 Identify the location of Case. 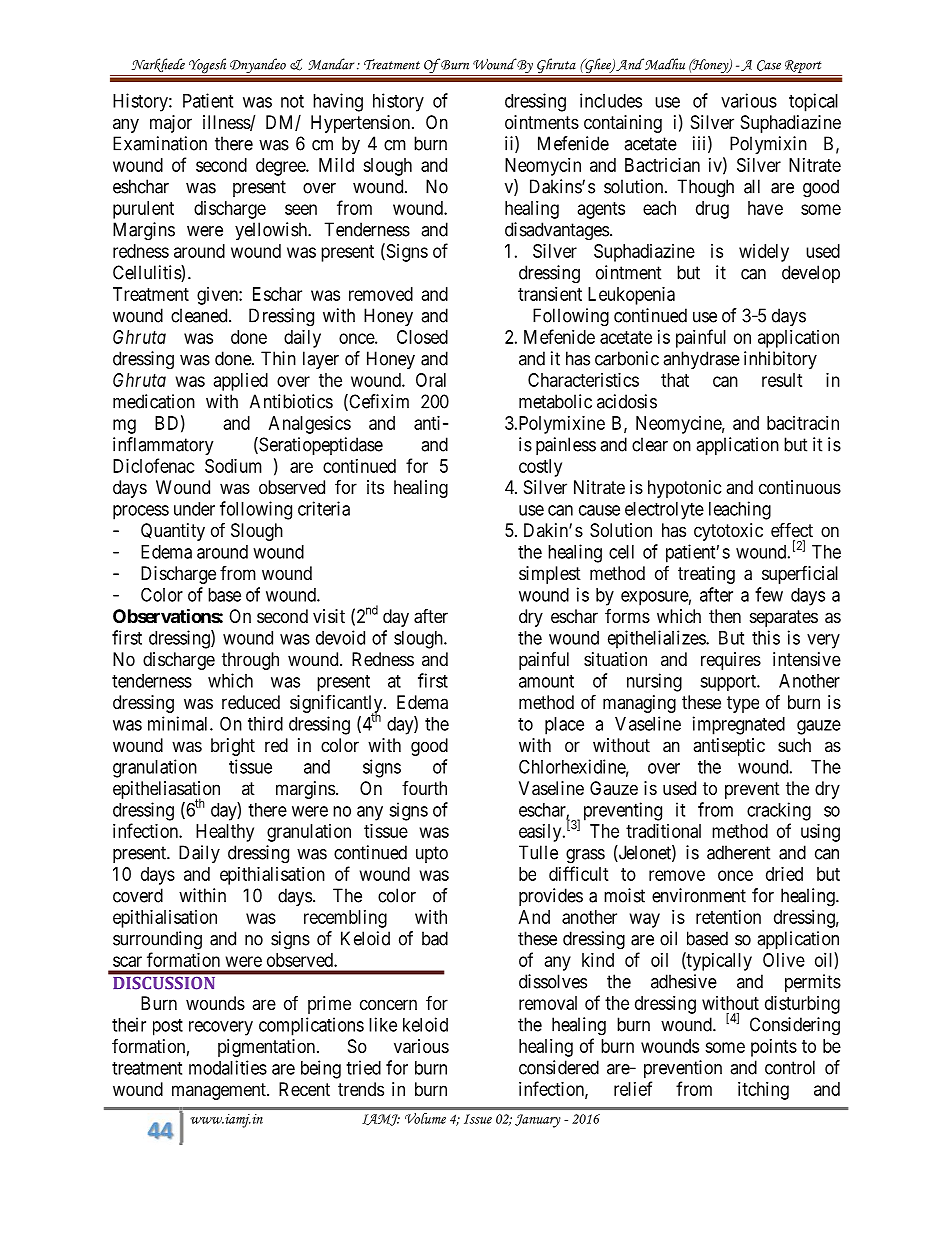
(769, 65).
